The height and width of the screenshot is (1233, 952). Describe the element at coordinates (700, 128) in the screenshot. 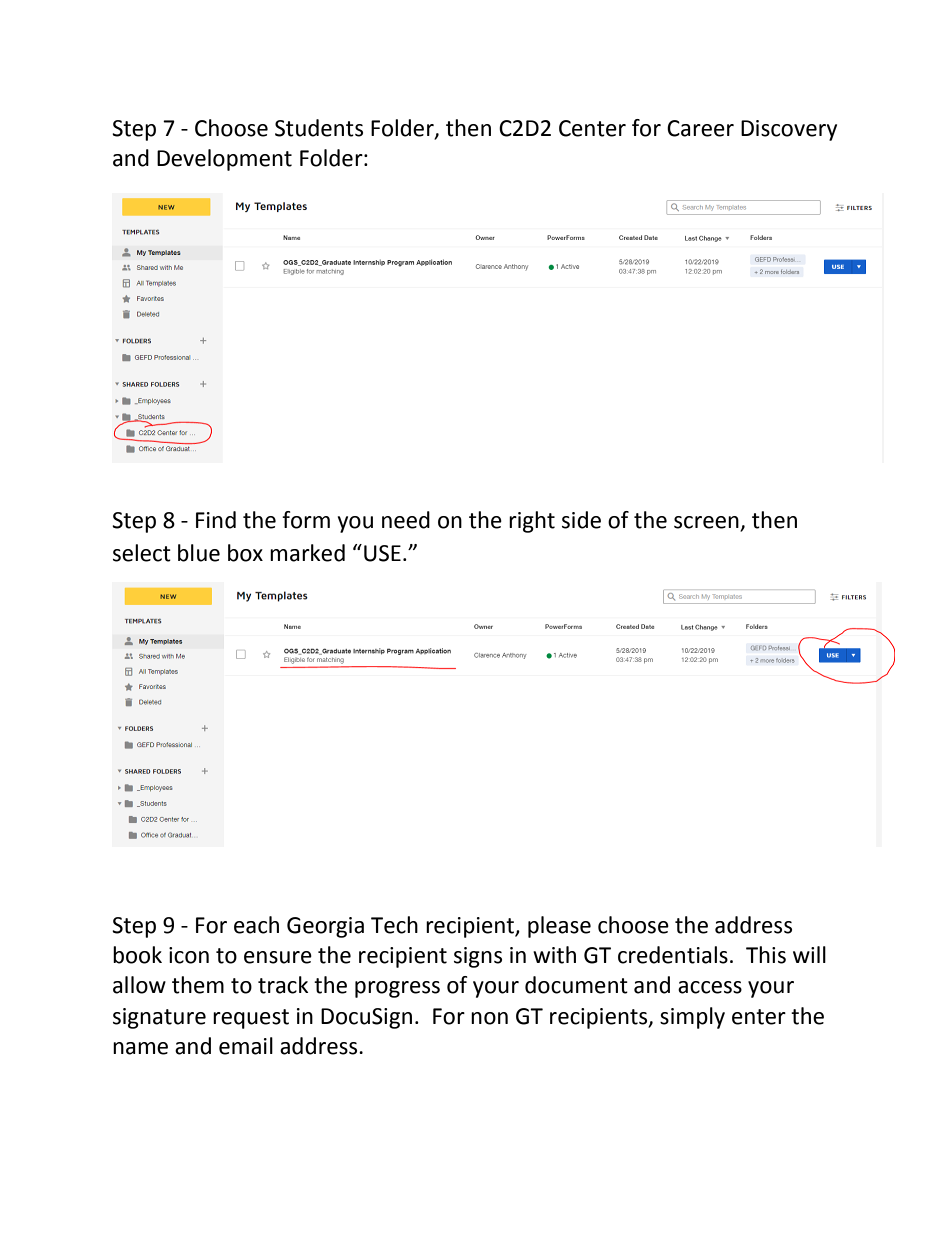

I see `Career` at that location.
